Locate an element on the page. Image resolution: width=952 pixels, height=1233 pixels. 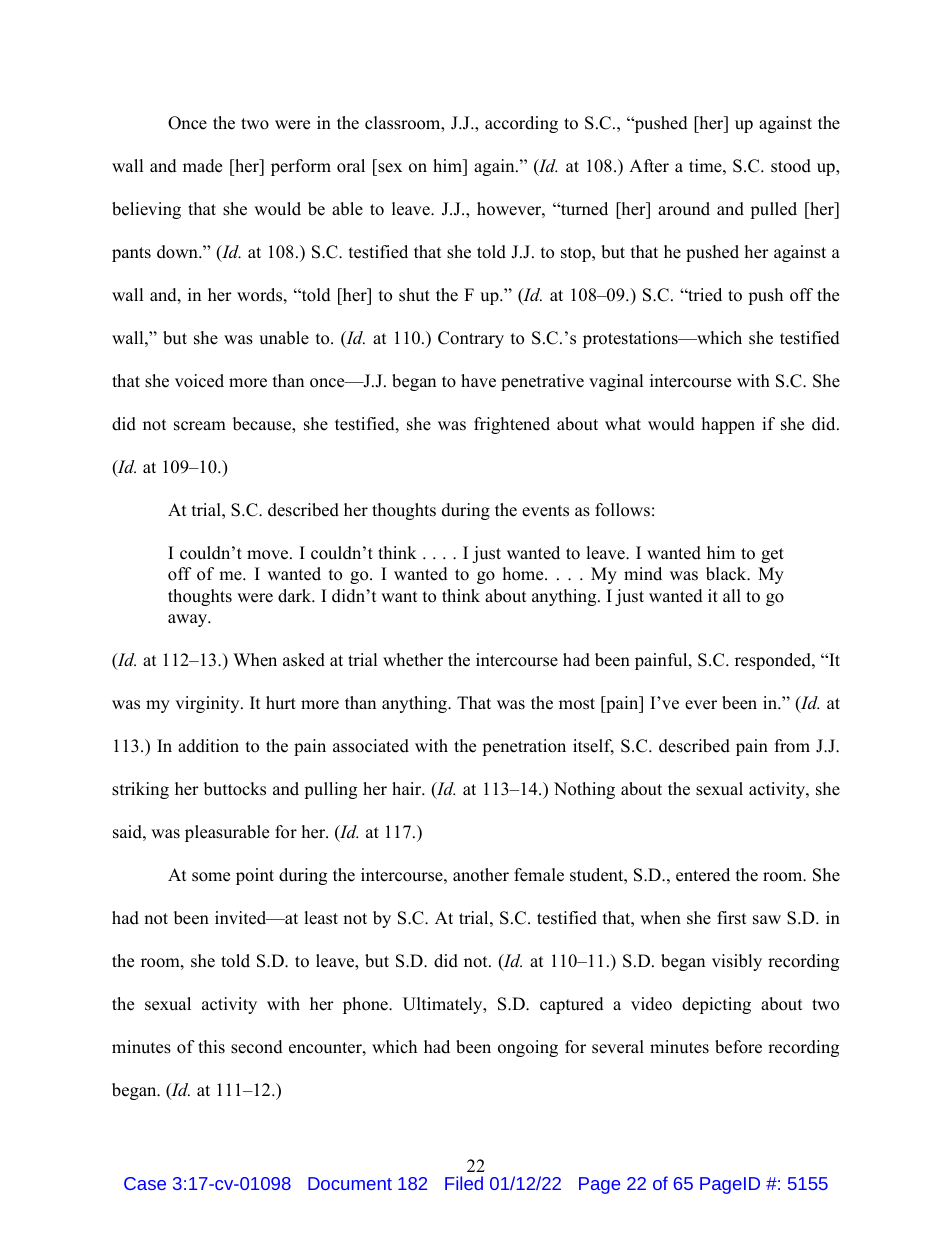
before is located at coordinates (738, 1047).
